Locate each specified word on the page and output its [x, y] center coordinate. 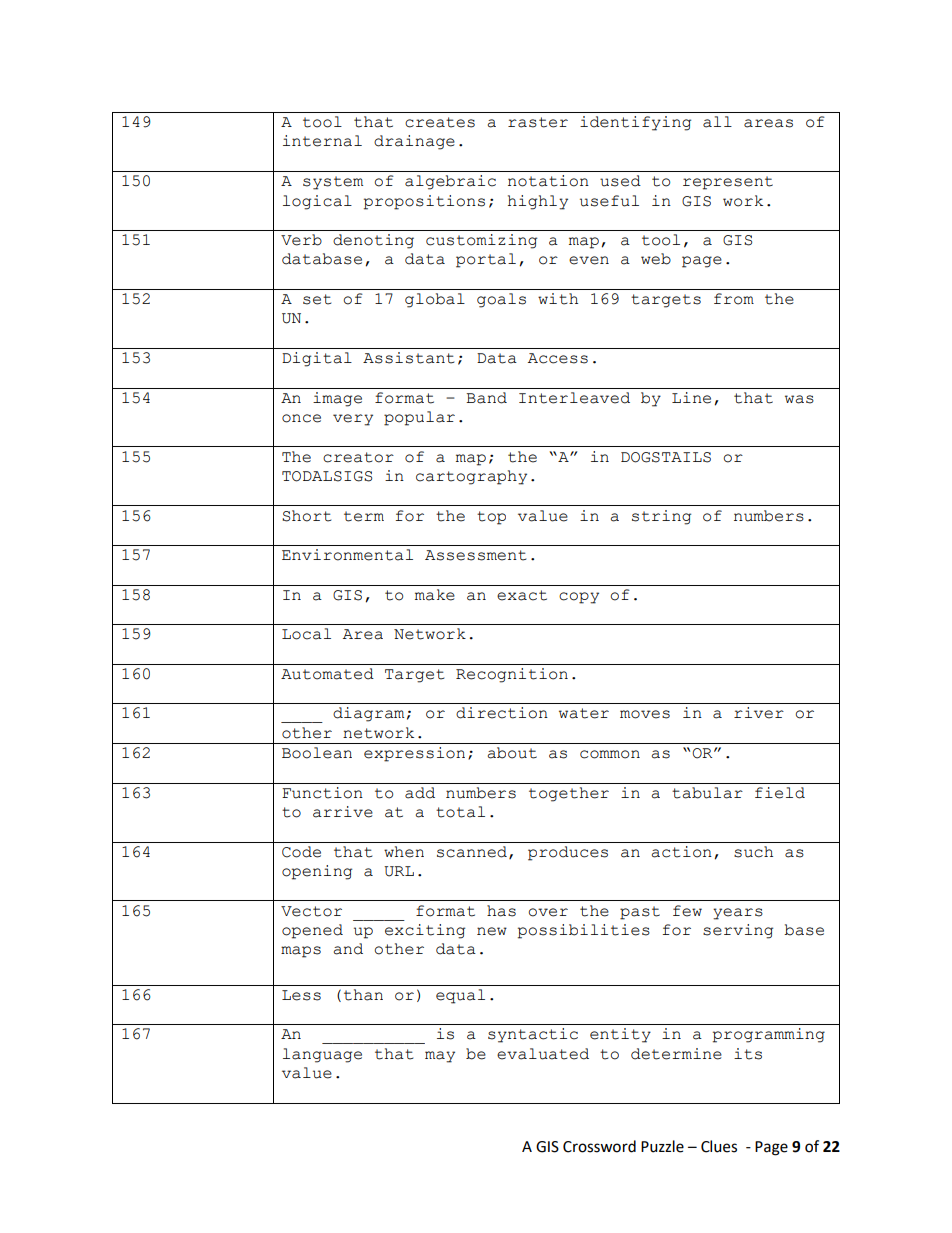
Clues [719, 1146]
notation [548, 181]
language [322, 1055]
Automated [327, 674]
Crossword [599, 1146]
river [759, 713]
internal [322, 141]
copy [579, 598]
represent [728, 183]
